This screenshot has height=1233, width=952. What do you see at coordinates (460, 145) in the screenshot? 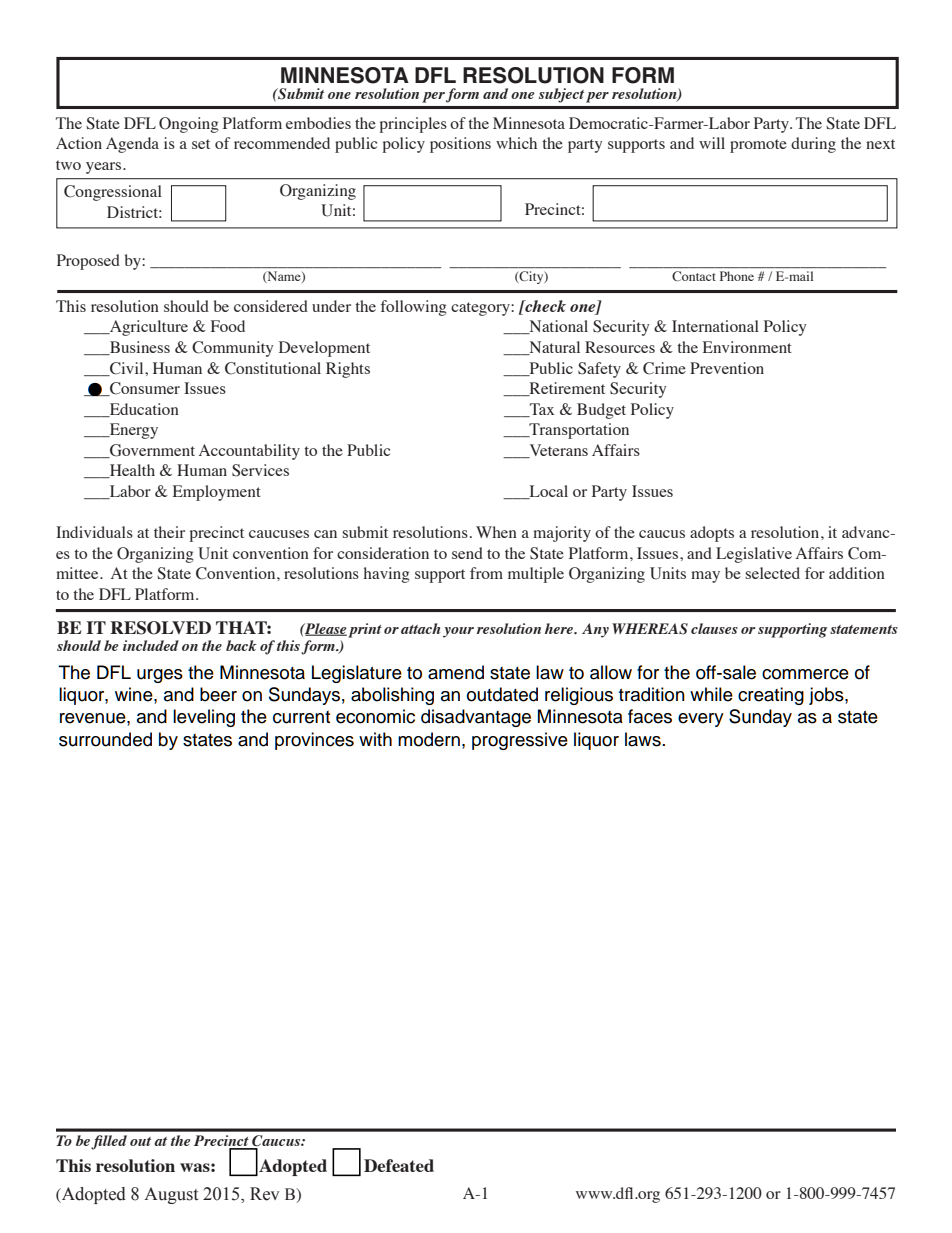
I see `positions` at bounding box center [460, 145].
